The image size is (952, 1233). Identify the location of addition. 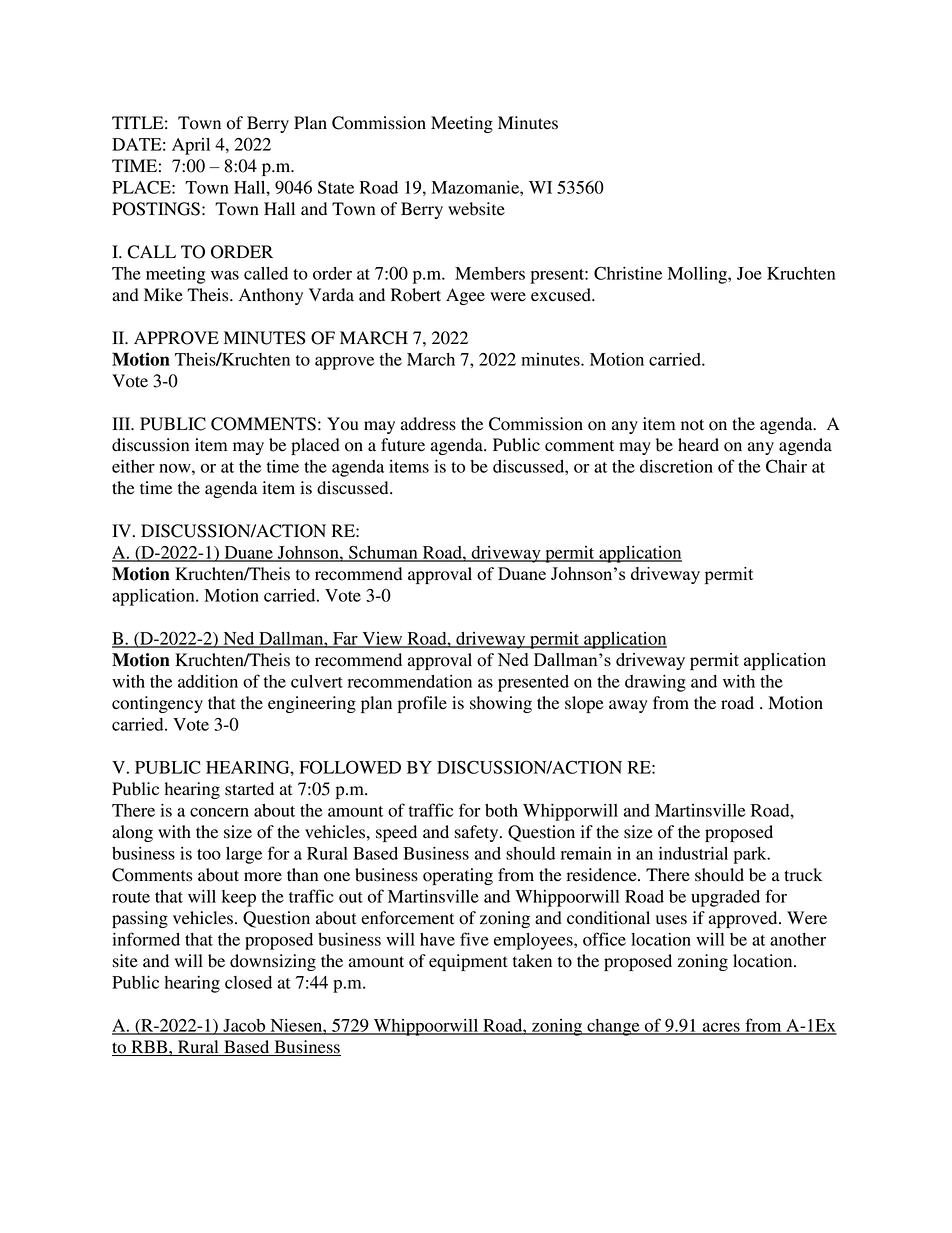
(208, 681).
